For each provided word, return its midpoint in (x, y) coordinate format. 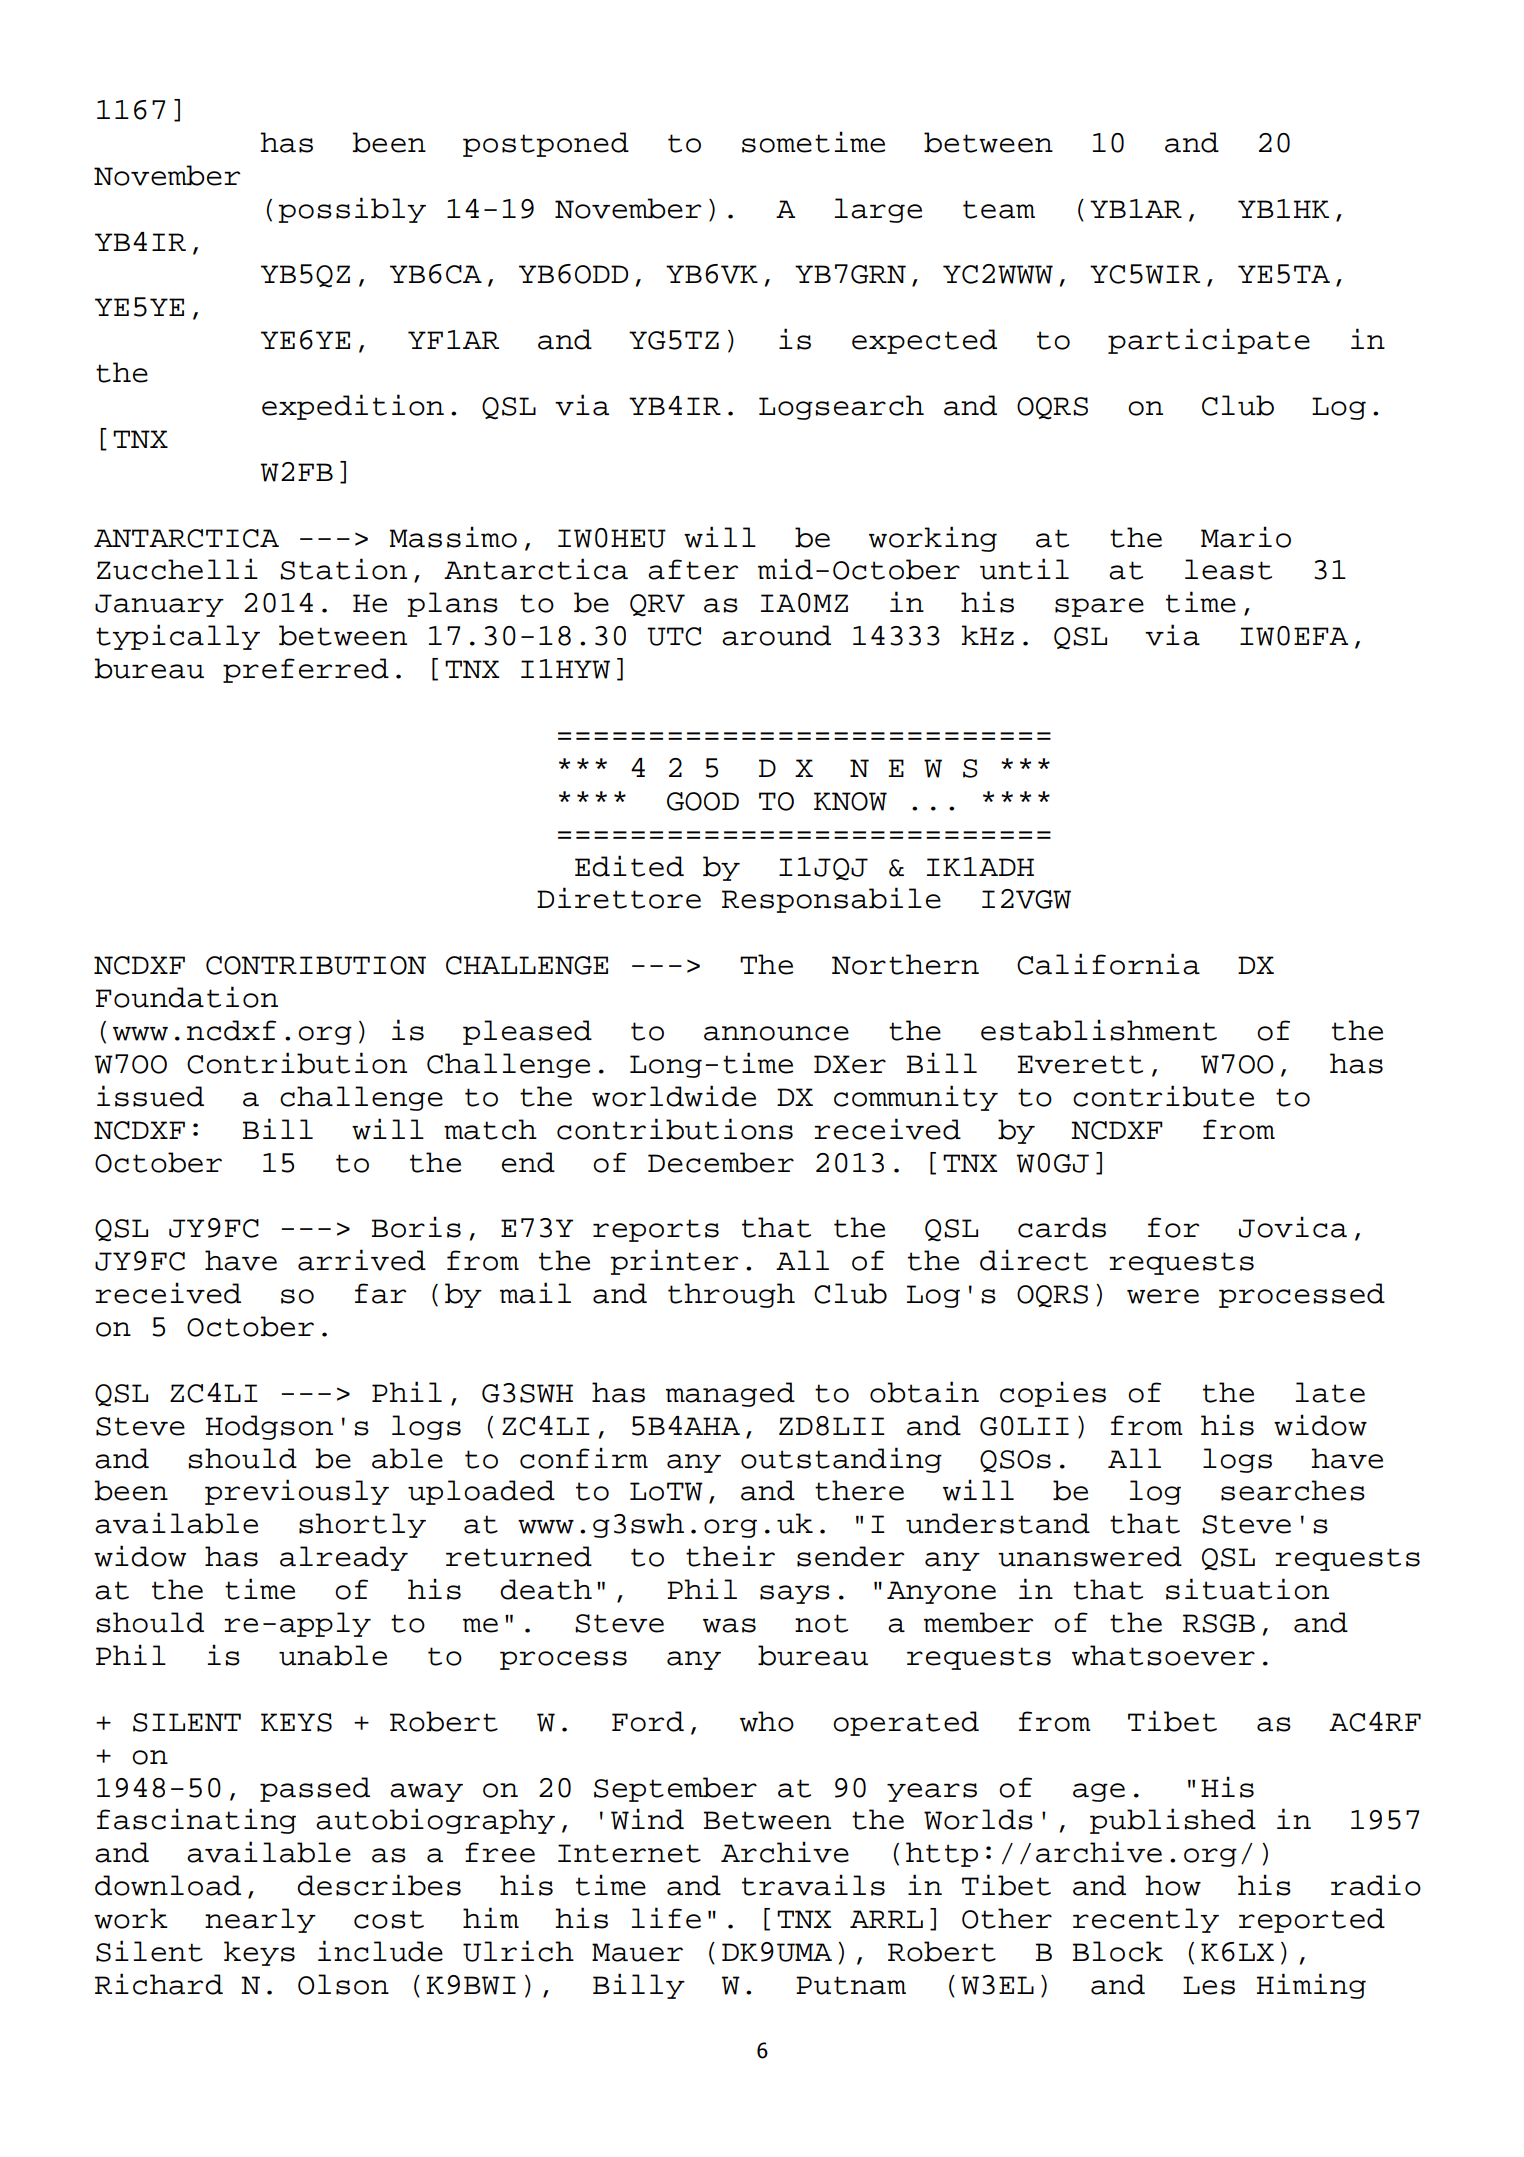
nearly (260, 1920)
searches (1293, 1490)
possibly (352, 210)
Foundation (187, 997)
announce (776, 1033)
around (776, 635)
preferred (306, 670)
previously (297, 1492)
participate (1209, 341)
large (878, 210)
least (1228, 569)
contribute (1163, 1096)
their (730, 1556)
